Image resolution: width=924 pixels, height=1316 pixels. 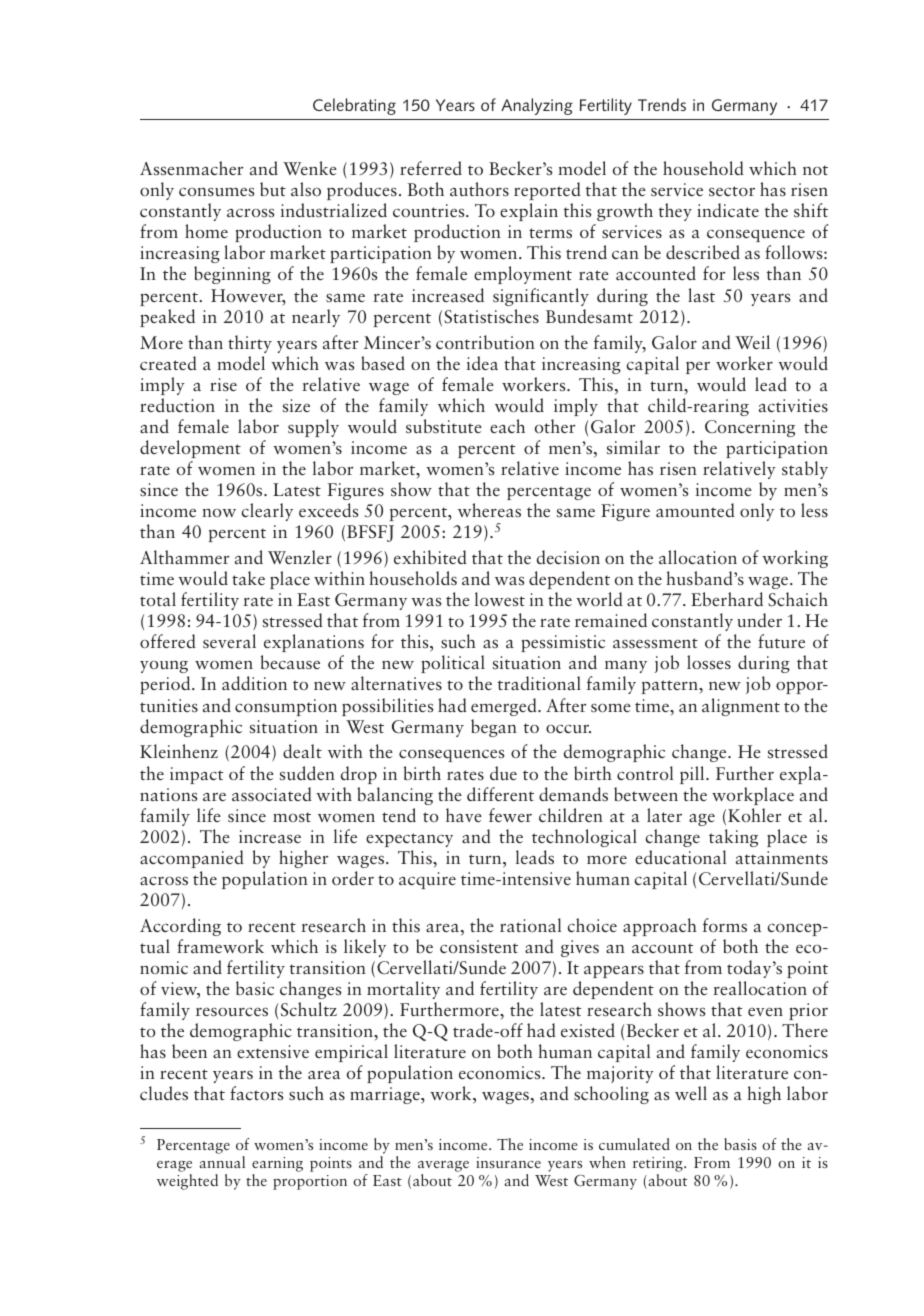 I want to click on thirty, so click(x=250, y=344).
